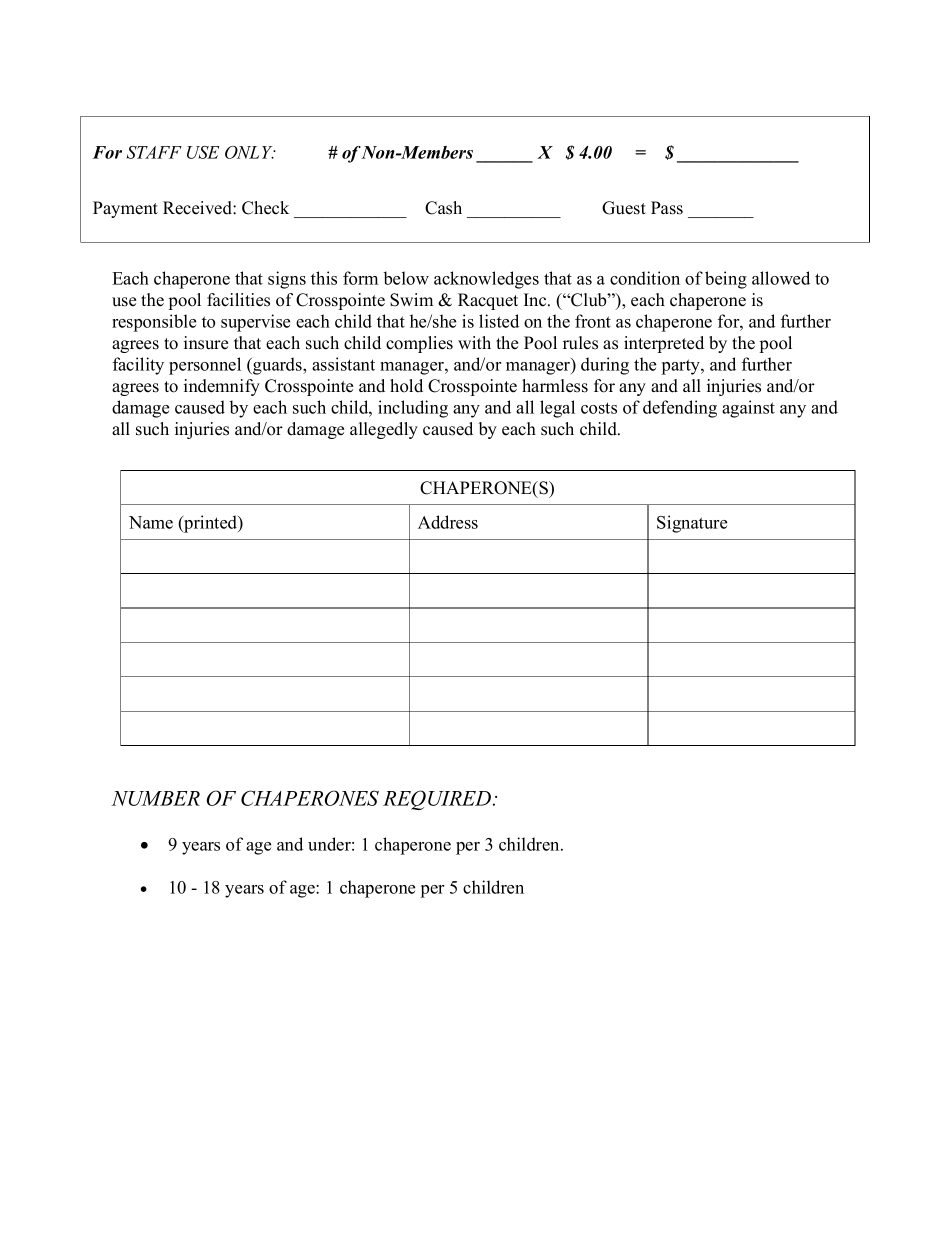  What do you see at coordinates (438, 800) in the screenshot?
I see `REQUIRED` at bounding box center [438, 800].
